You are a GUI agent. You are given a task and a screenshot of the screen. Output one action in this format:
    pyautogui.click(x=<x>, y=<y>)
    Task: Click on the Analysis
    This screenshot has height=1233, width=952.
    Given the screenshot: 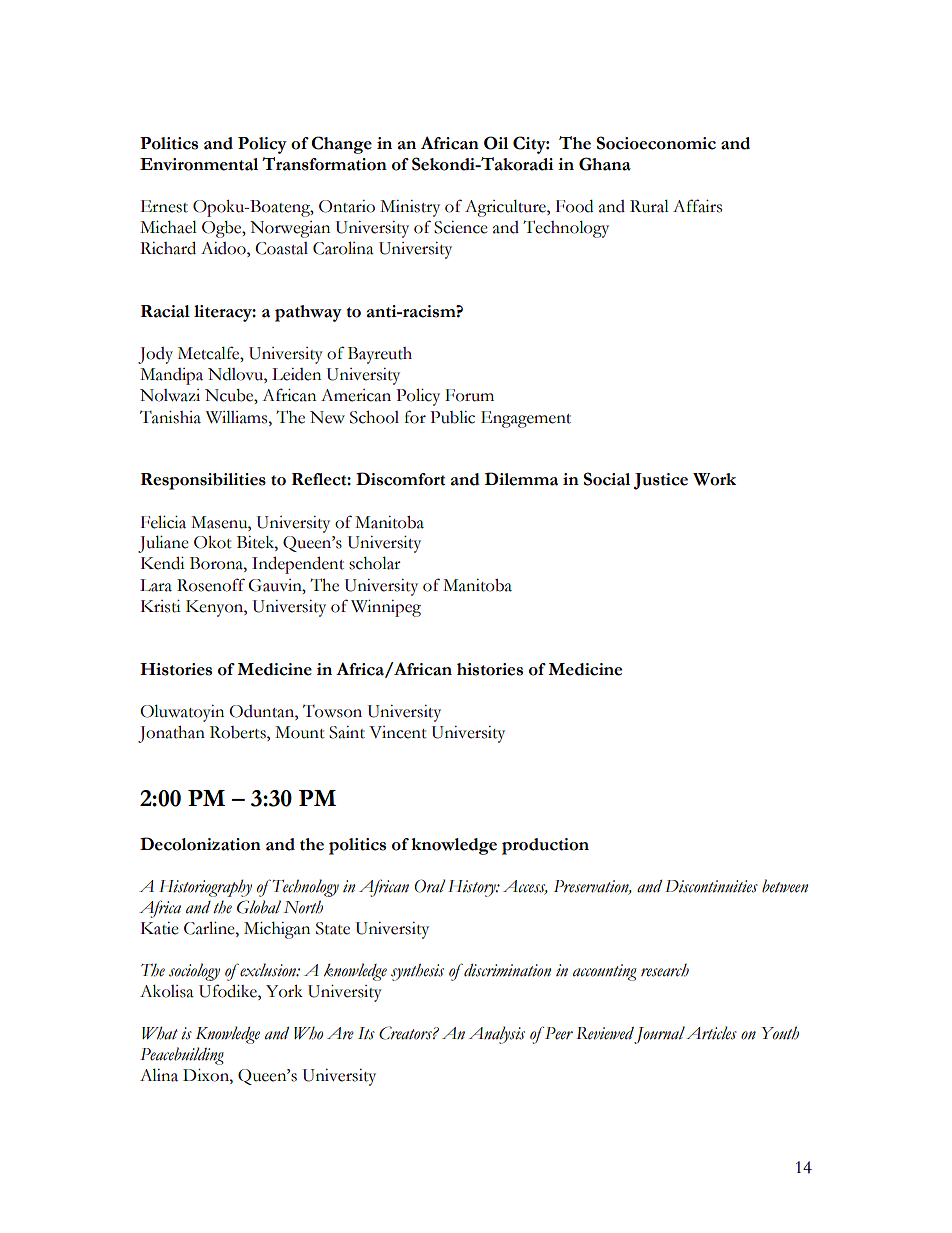 What is the action you would take?
    pyautogui.click(x=496, y=1035)
